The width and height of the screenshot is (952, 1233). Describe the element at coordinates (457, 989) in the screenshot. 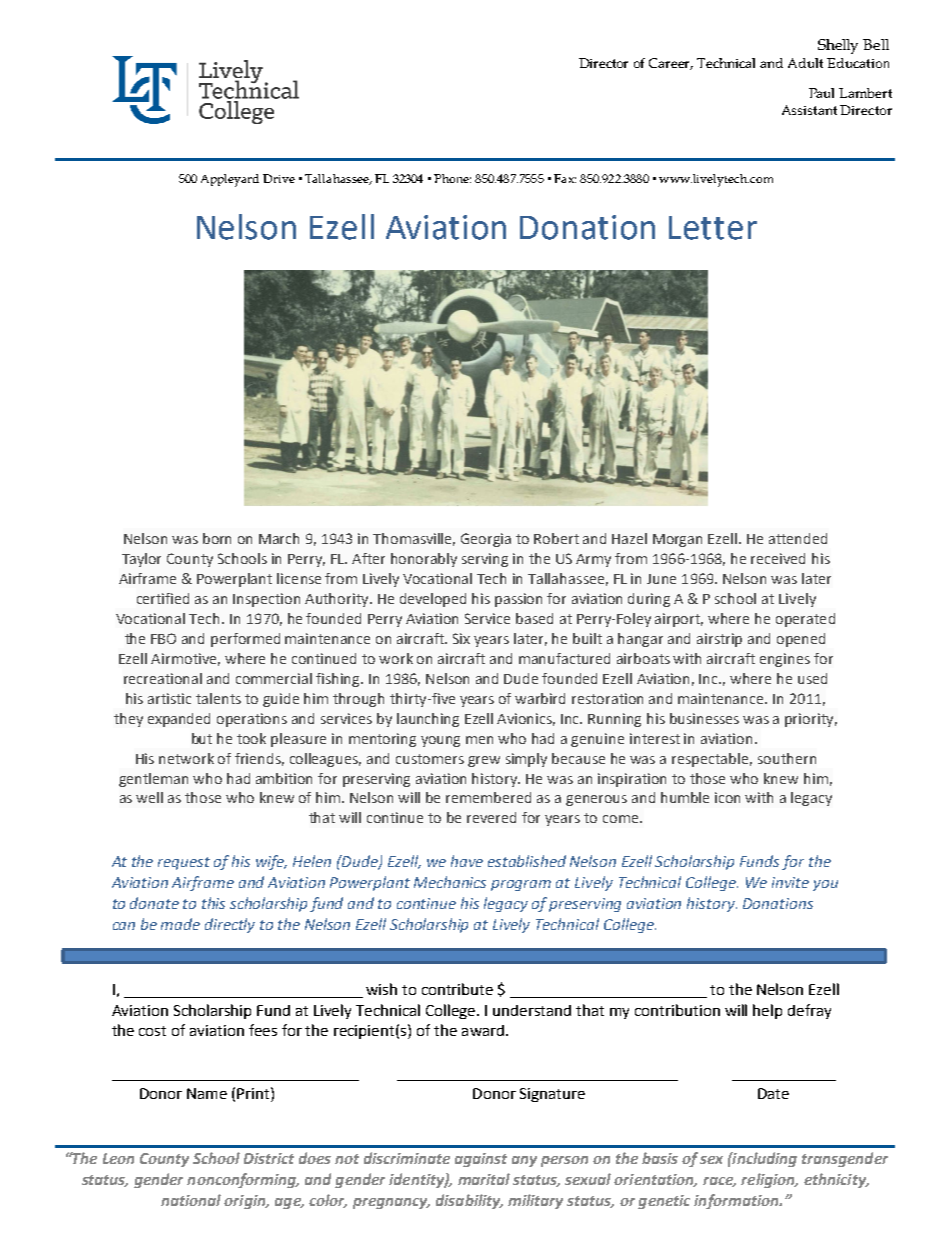

I see `contribute` at that location.
